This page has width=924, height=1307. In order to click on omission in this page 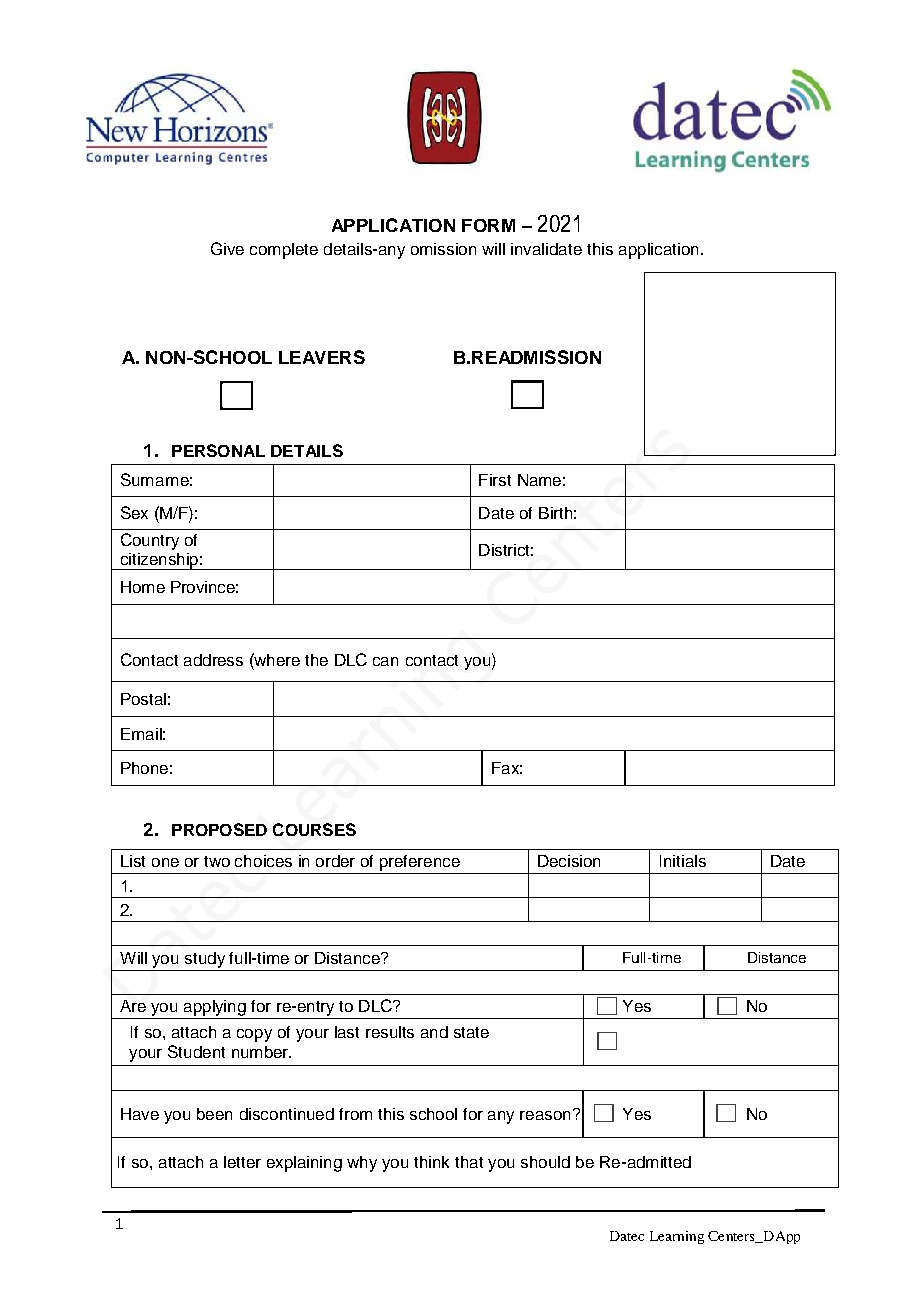, I will do `click(443, 249)`.
